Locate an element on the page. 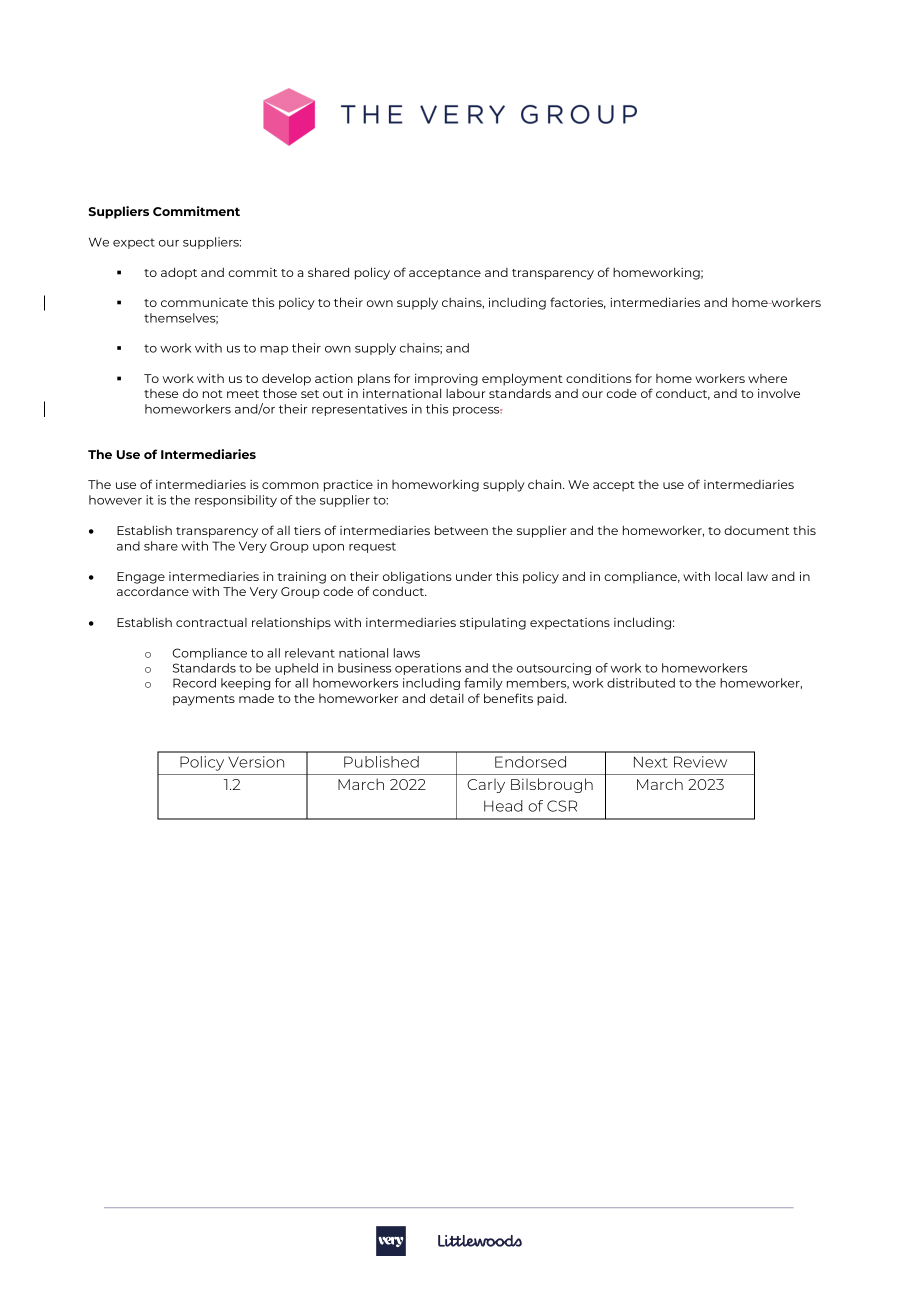 Image resolution: width=924 pixels, height=1309 pixels. where is located at coordinates (767, 378).
